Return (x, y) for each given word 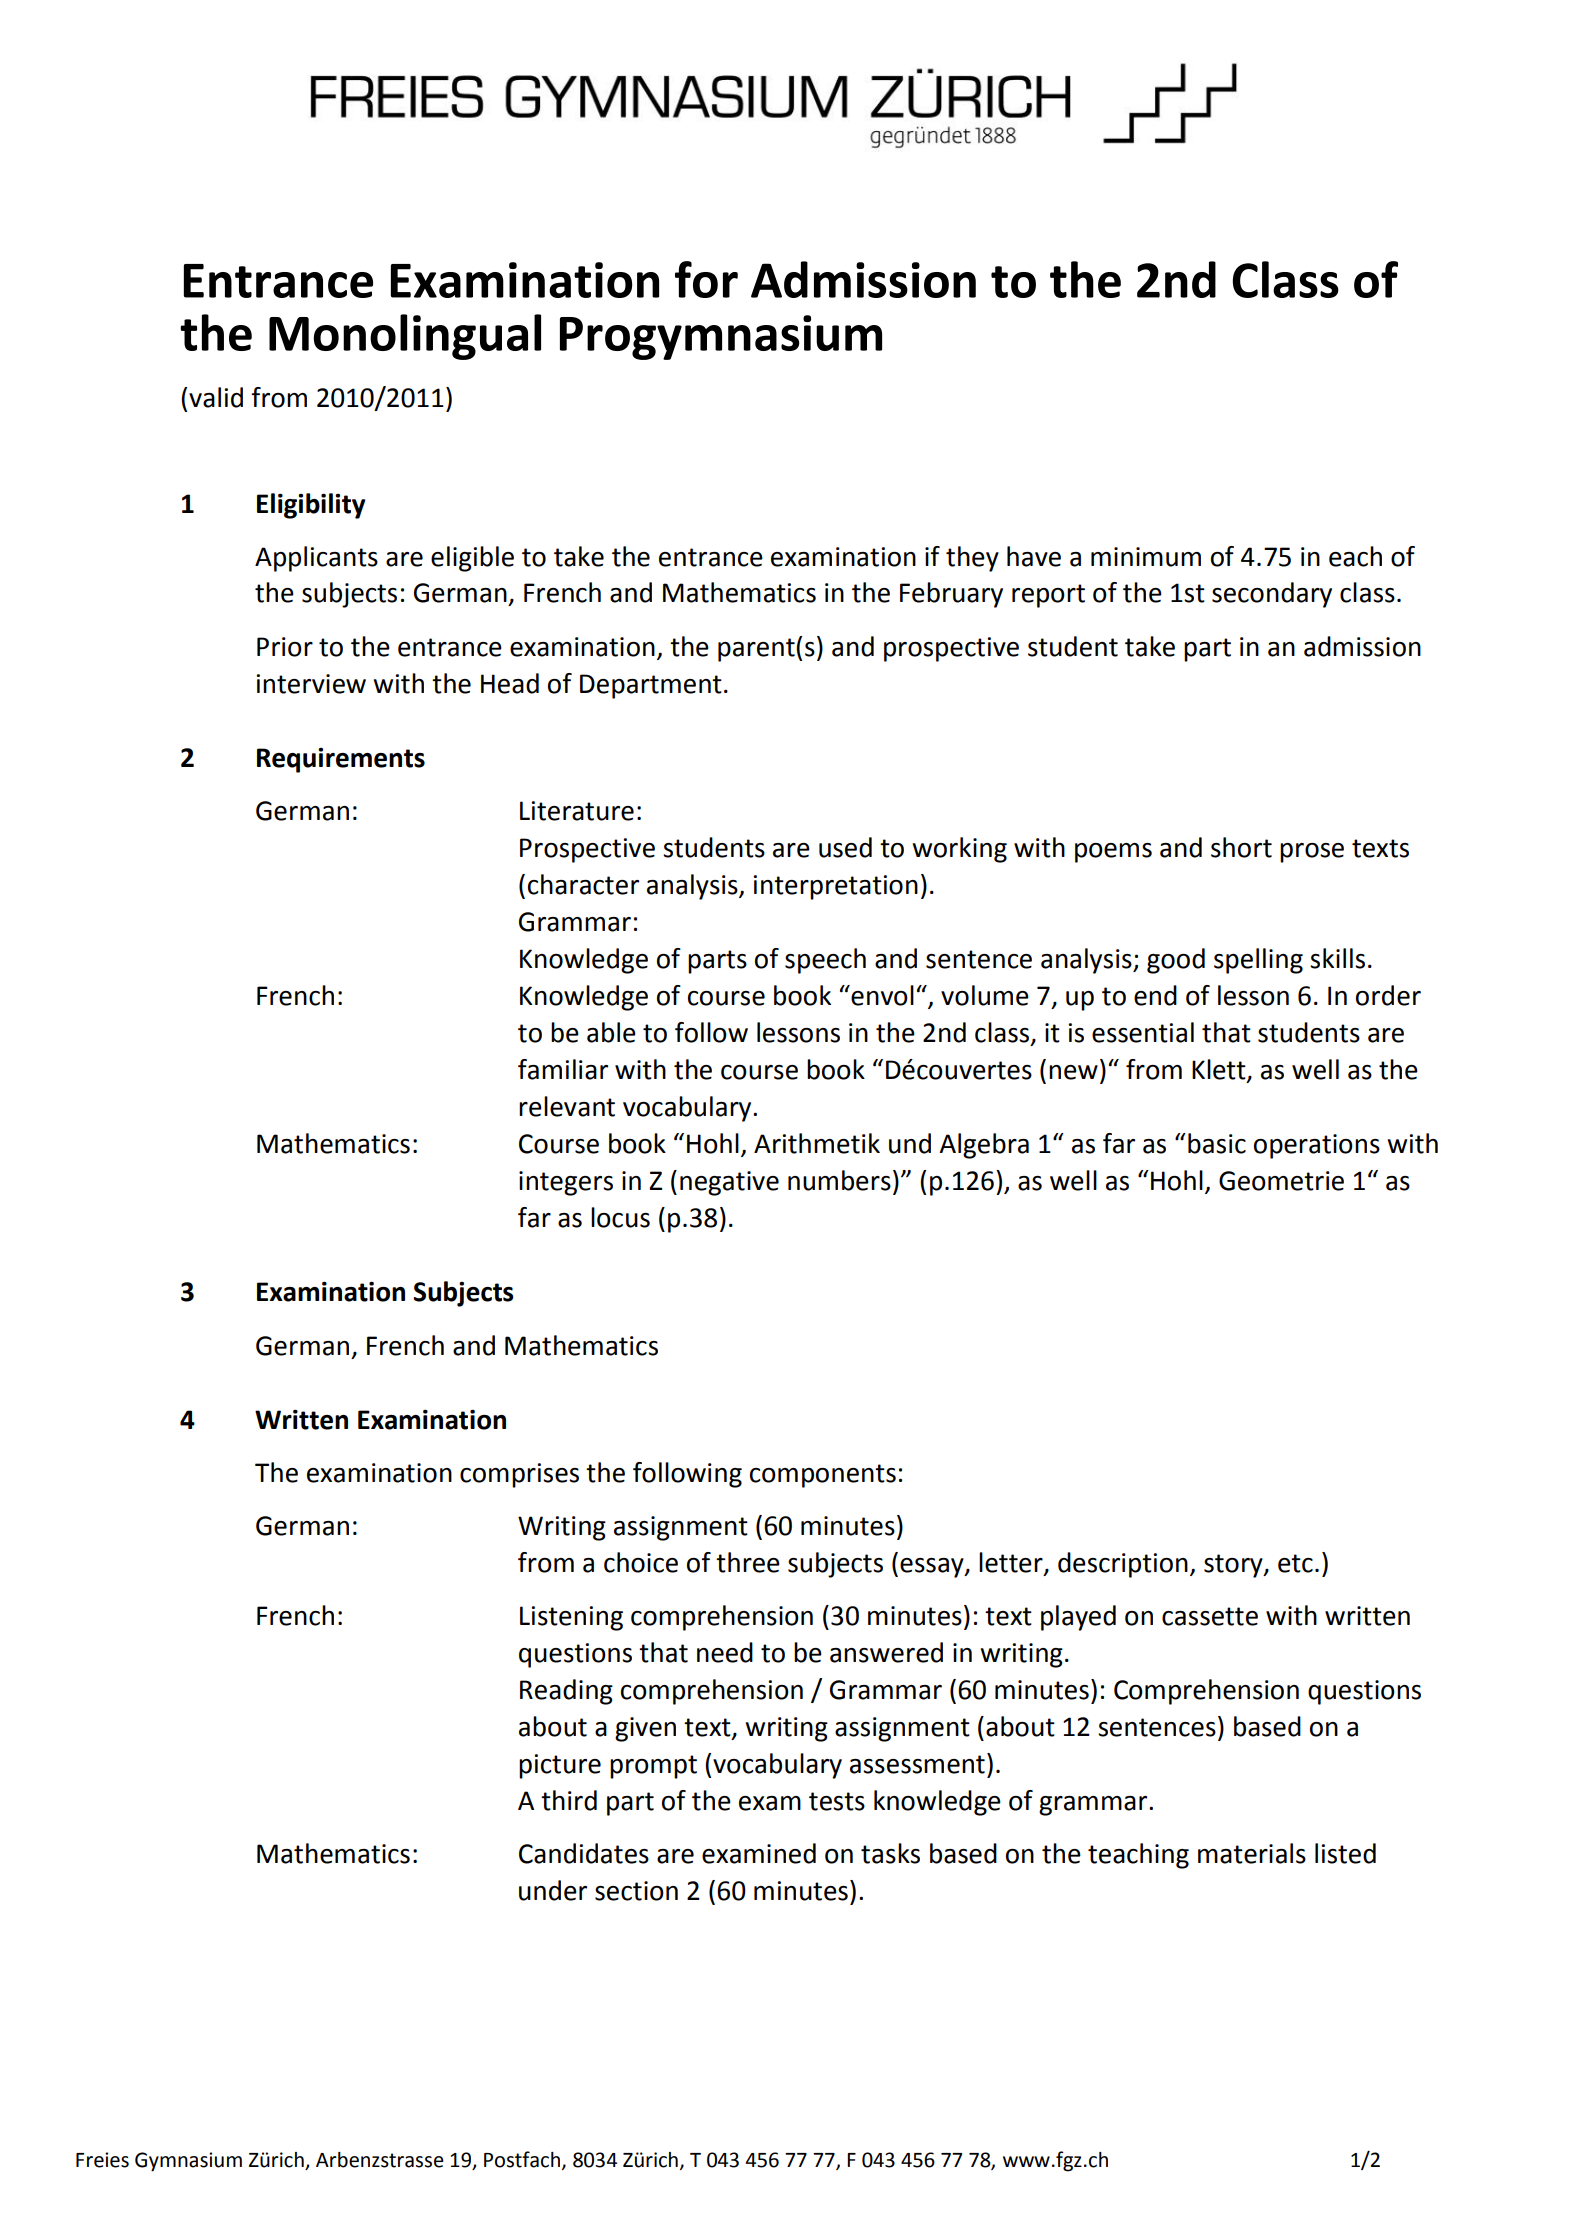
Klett (1220, 1070)
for (706, 279)
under (553, 1890)
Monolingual (405, 337)
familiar (563, 1069)
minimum (1146, 557)
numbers (839, 1180)
